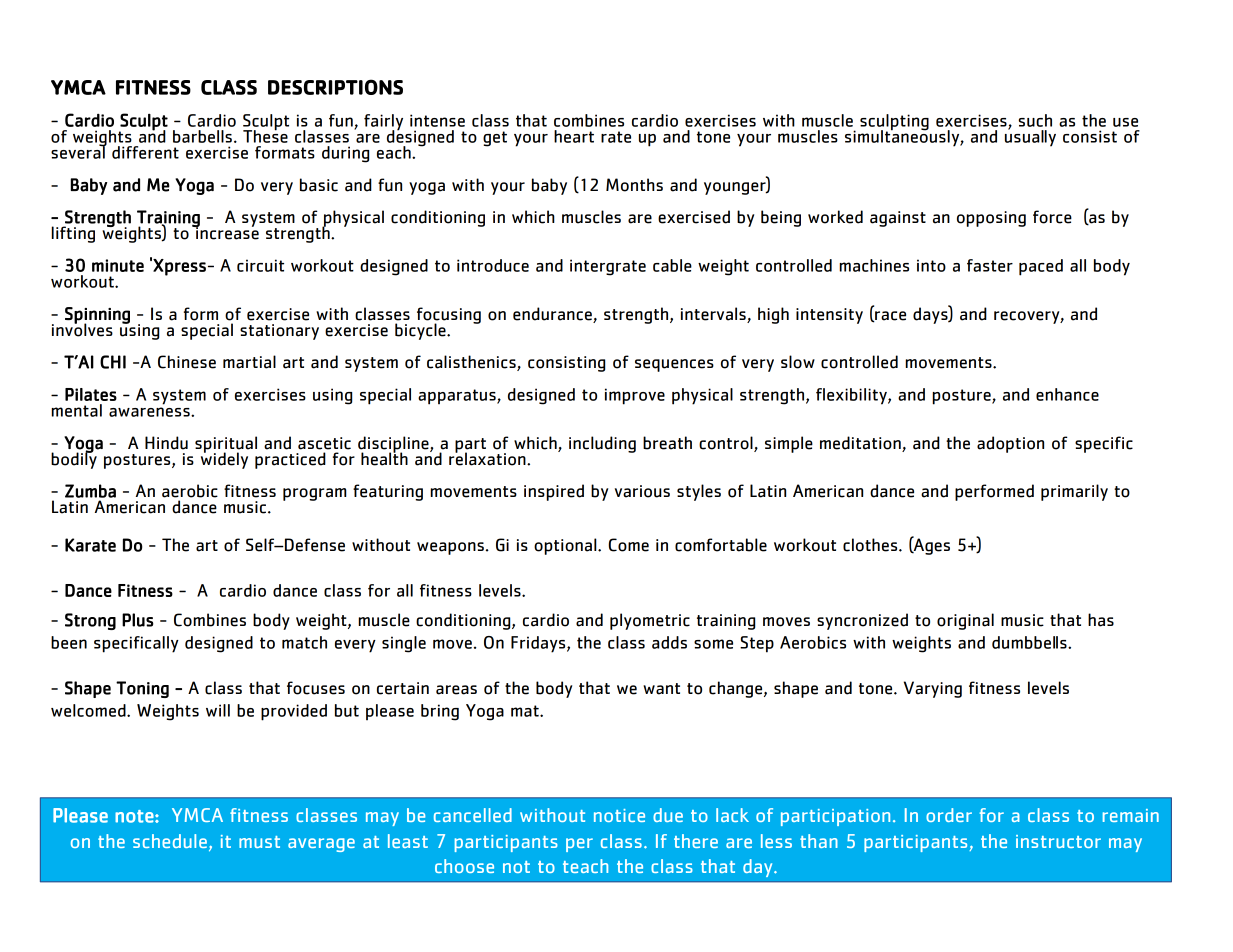  Describe the element at coordinates (642, 491) in the screenshot. I see `various` at that location.
